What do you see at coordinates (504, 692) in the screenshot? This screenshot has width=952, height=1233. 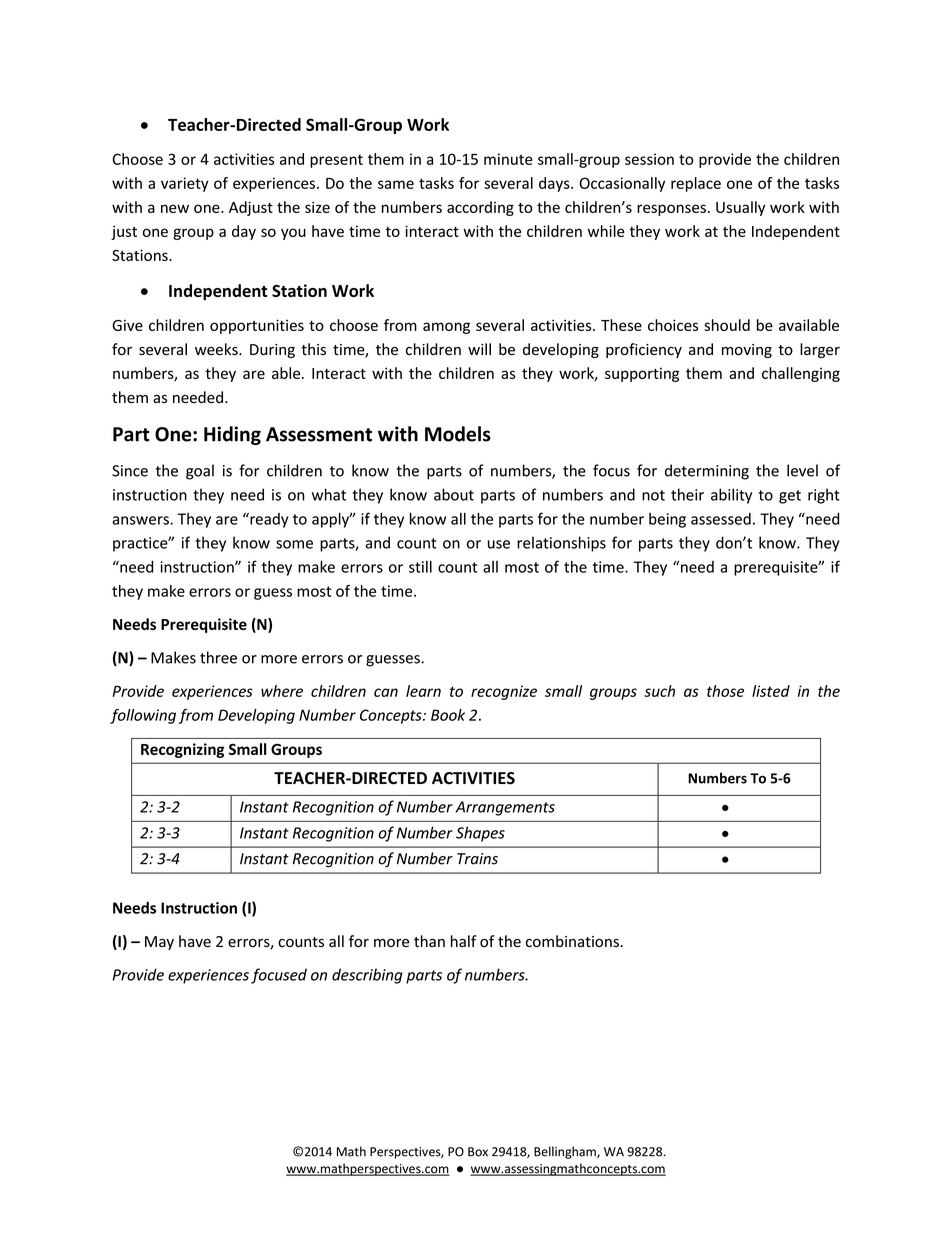 I see `recognize` at bounding box center [504, 692].
